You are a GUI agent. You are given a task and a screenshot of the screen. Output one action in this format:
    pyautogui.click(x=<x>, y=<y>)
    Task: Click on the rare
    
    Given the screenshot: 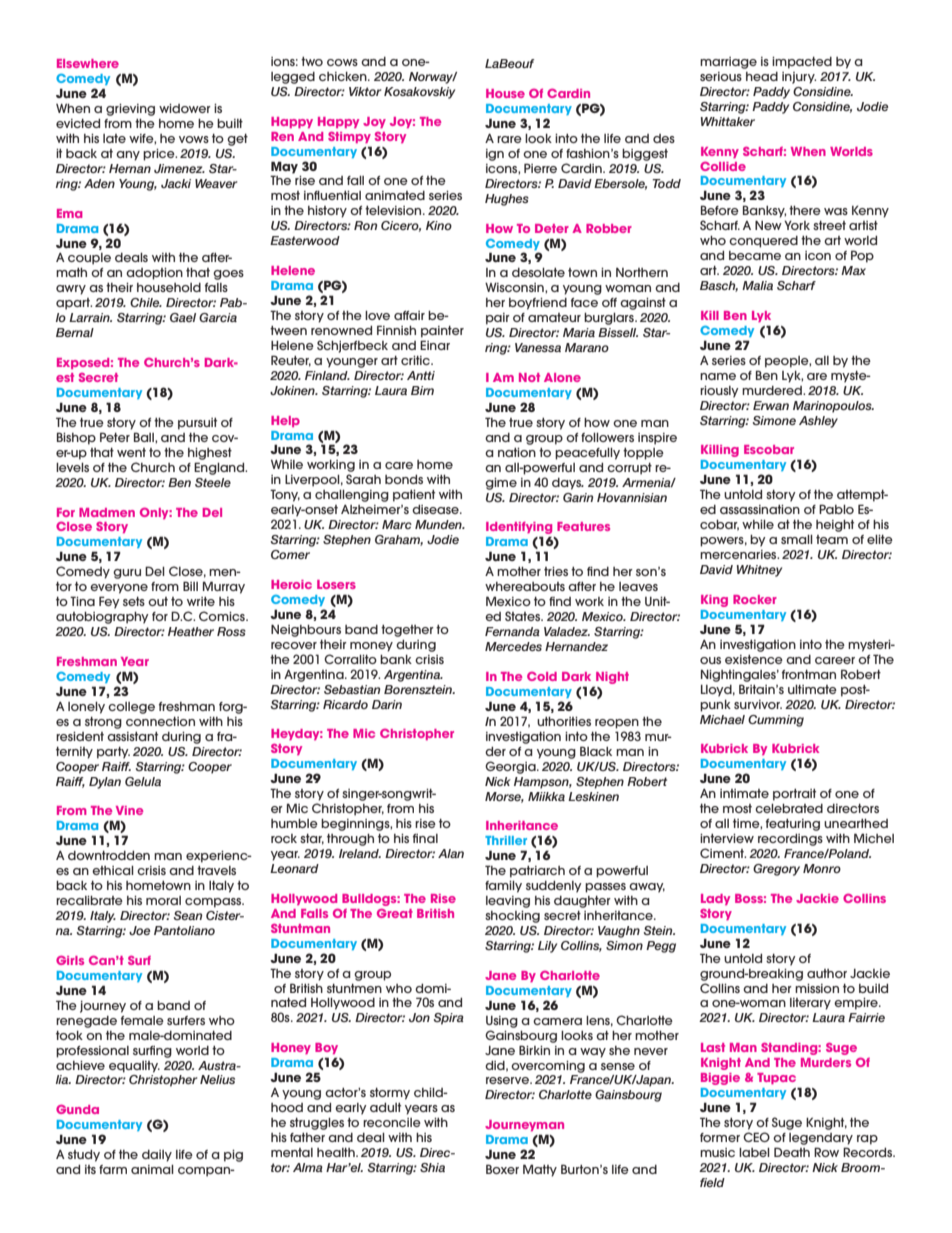 What is the action you would take?
    pyautogui.click(x=509, y=139)
